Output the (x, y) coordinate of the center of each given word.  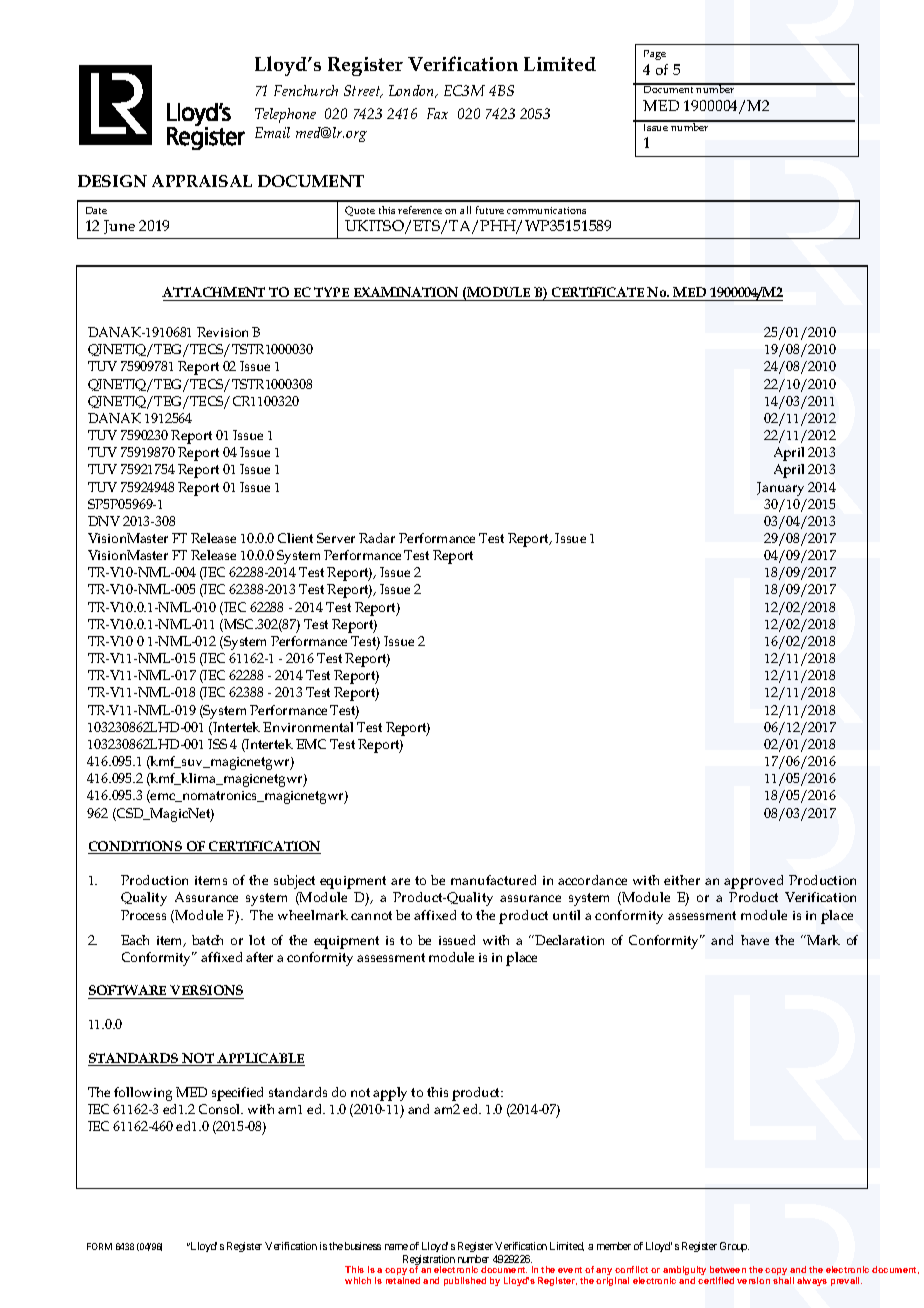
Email (272, 132)
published (465, 1281)
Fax (437, 113)
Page (655, 55)
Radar (377, 538)
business (363, 1246)
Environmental (308, 727)
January (780, 489)
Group (734, 1247)
